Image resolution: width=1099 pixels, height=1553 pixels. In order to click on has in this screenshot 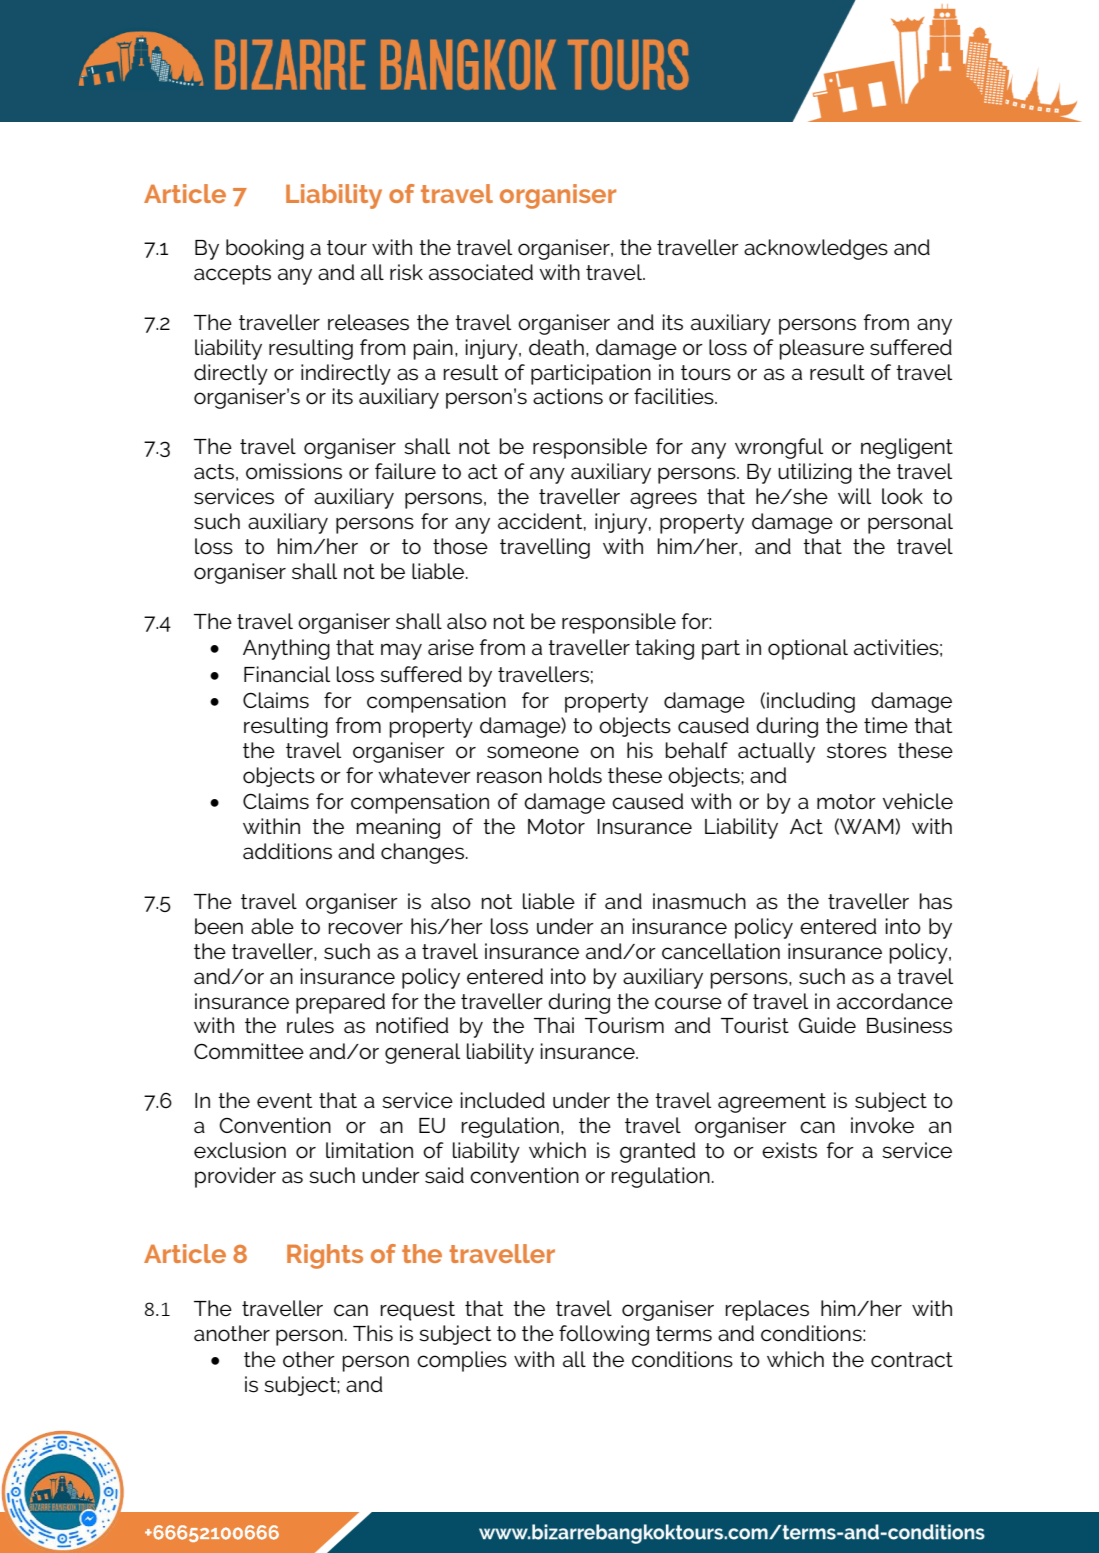, I will do `click(935, 901)`.
